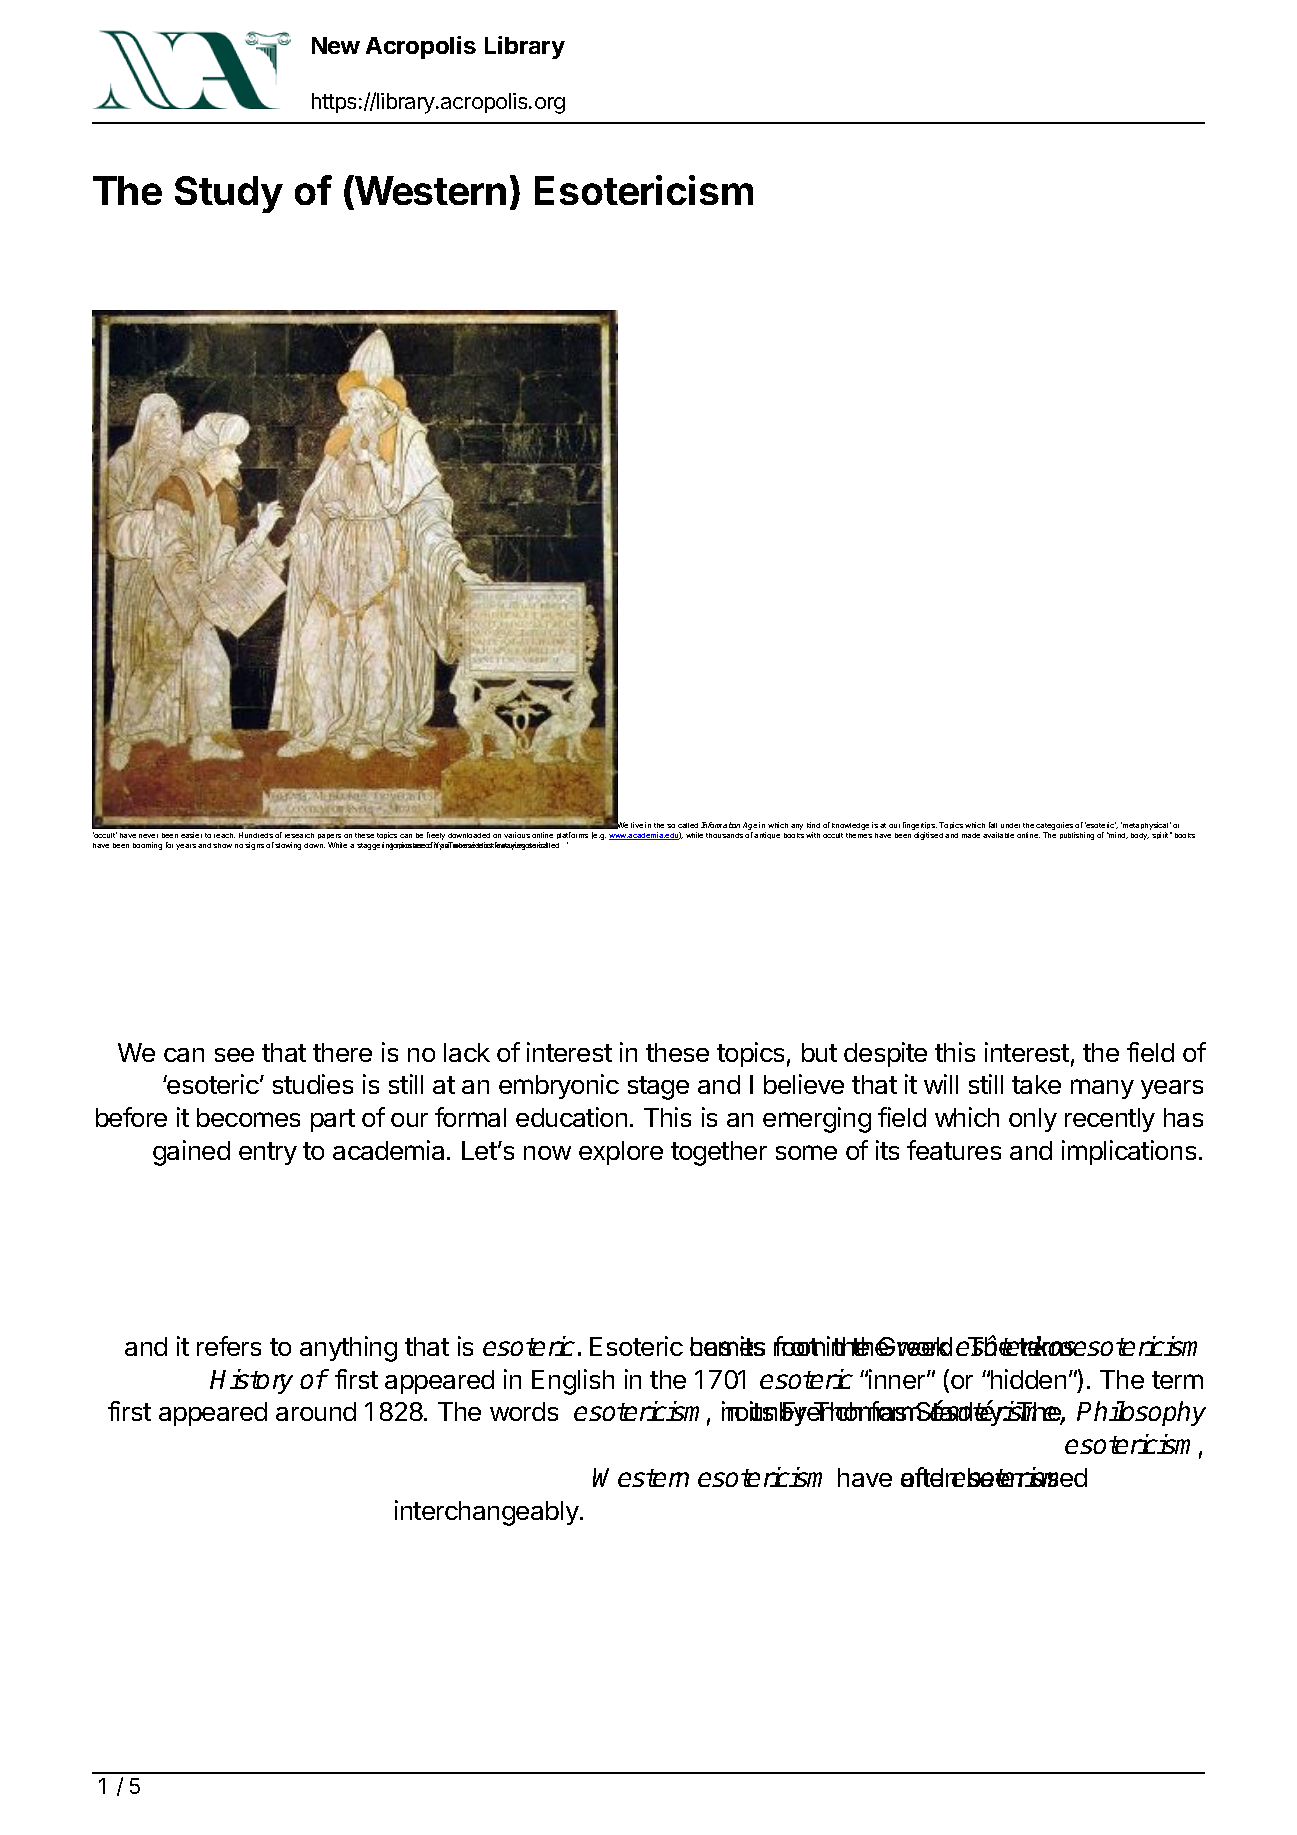 The width and height of the screenshot is (1297, 1835). I want to click on antique, so click(767, 835).
